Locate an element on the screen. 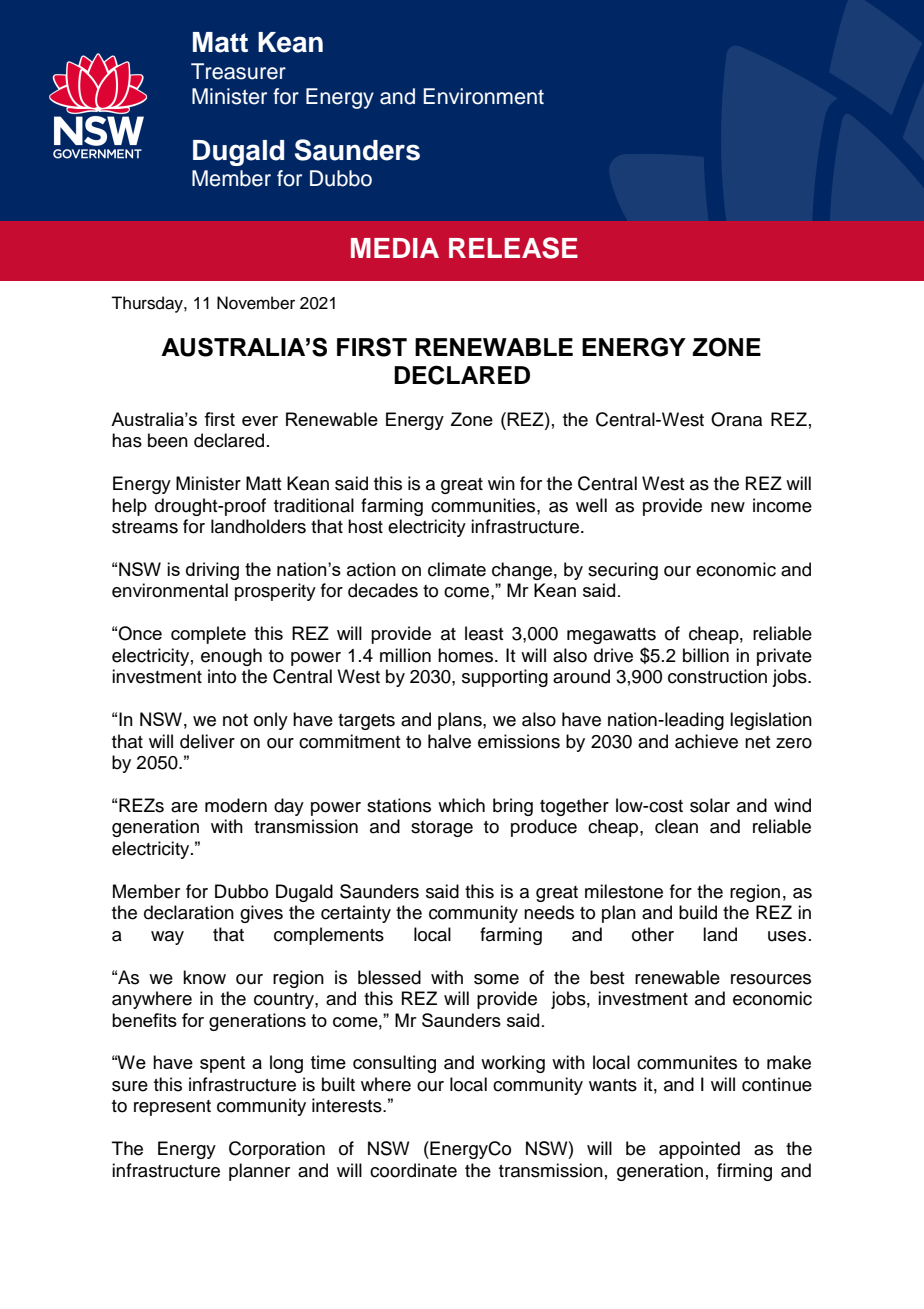  communities is located at coordinates (484, 505).
